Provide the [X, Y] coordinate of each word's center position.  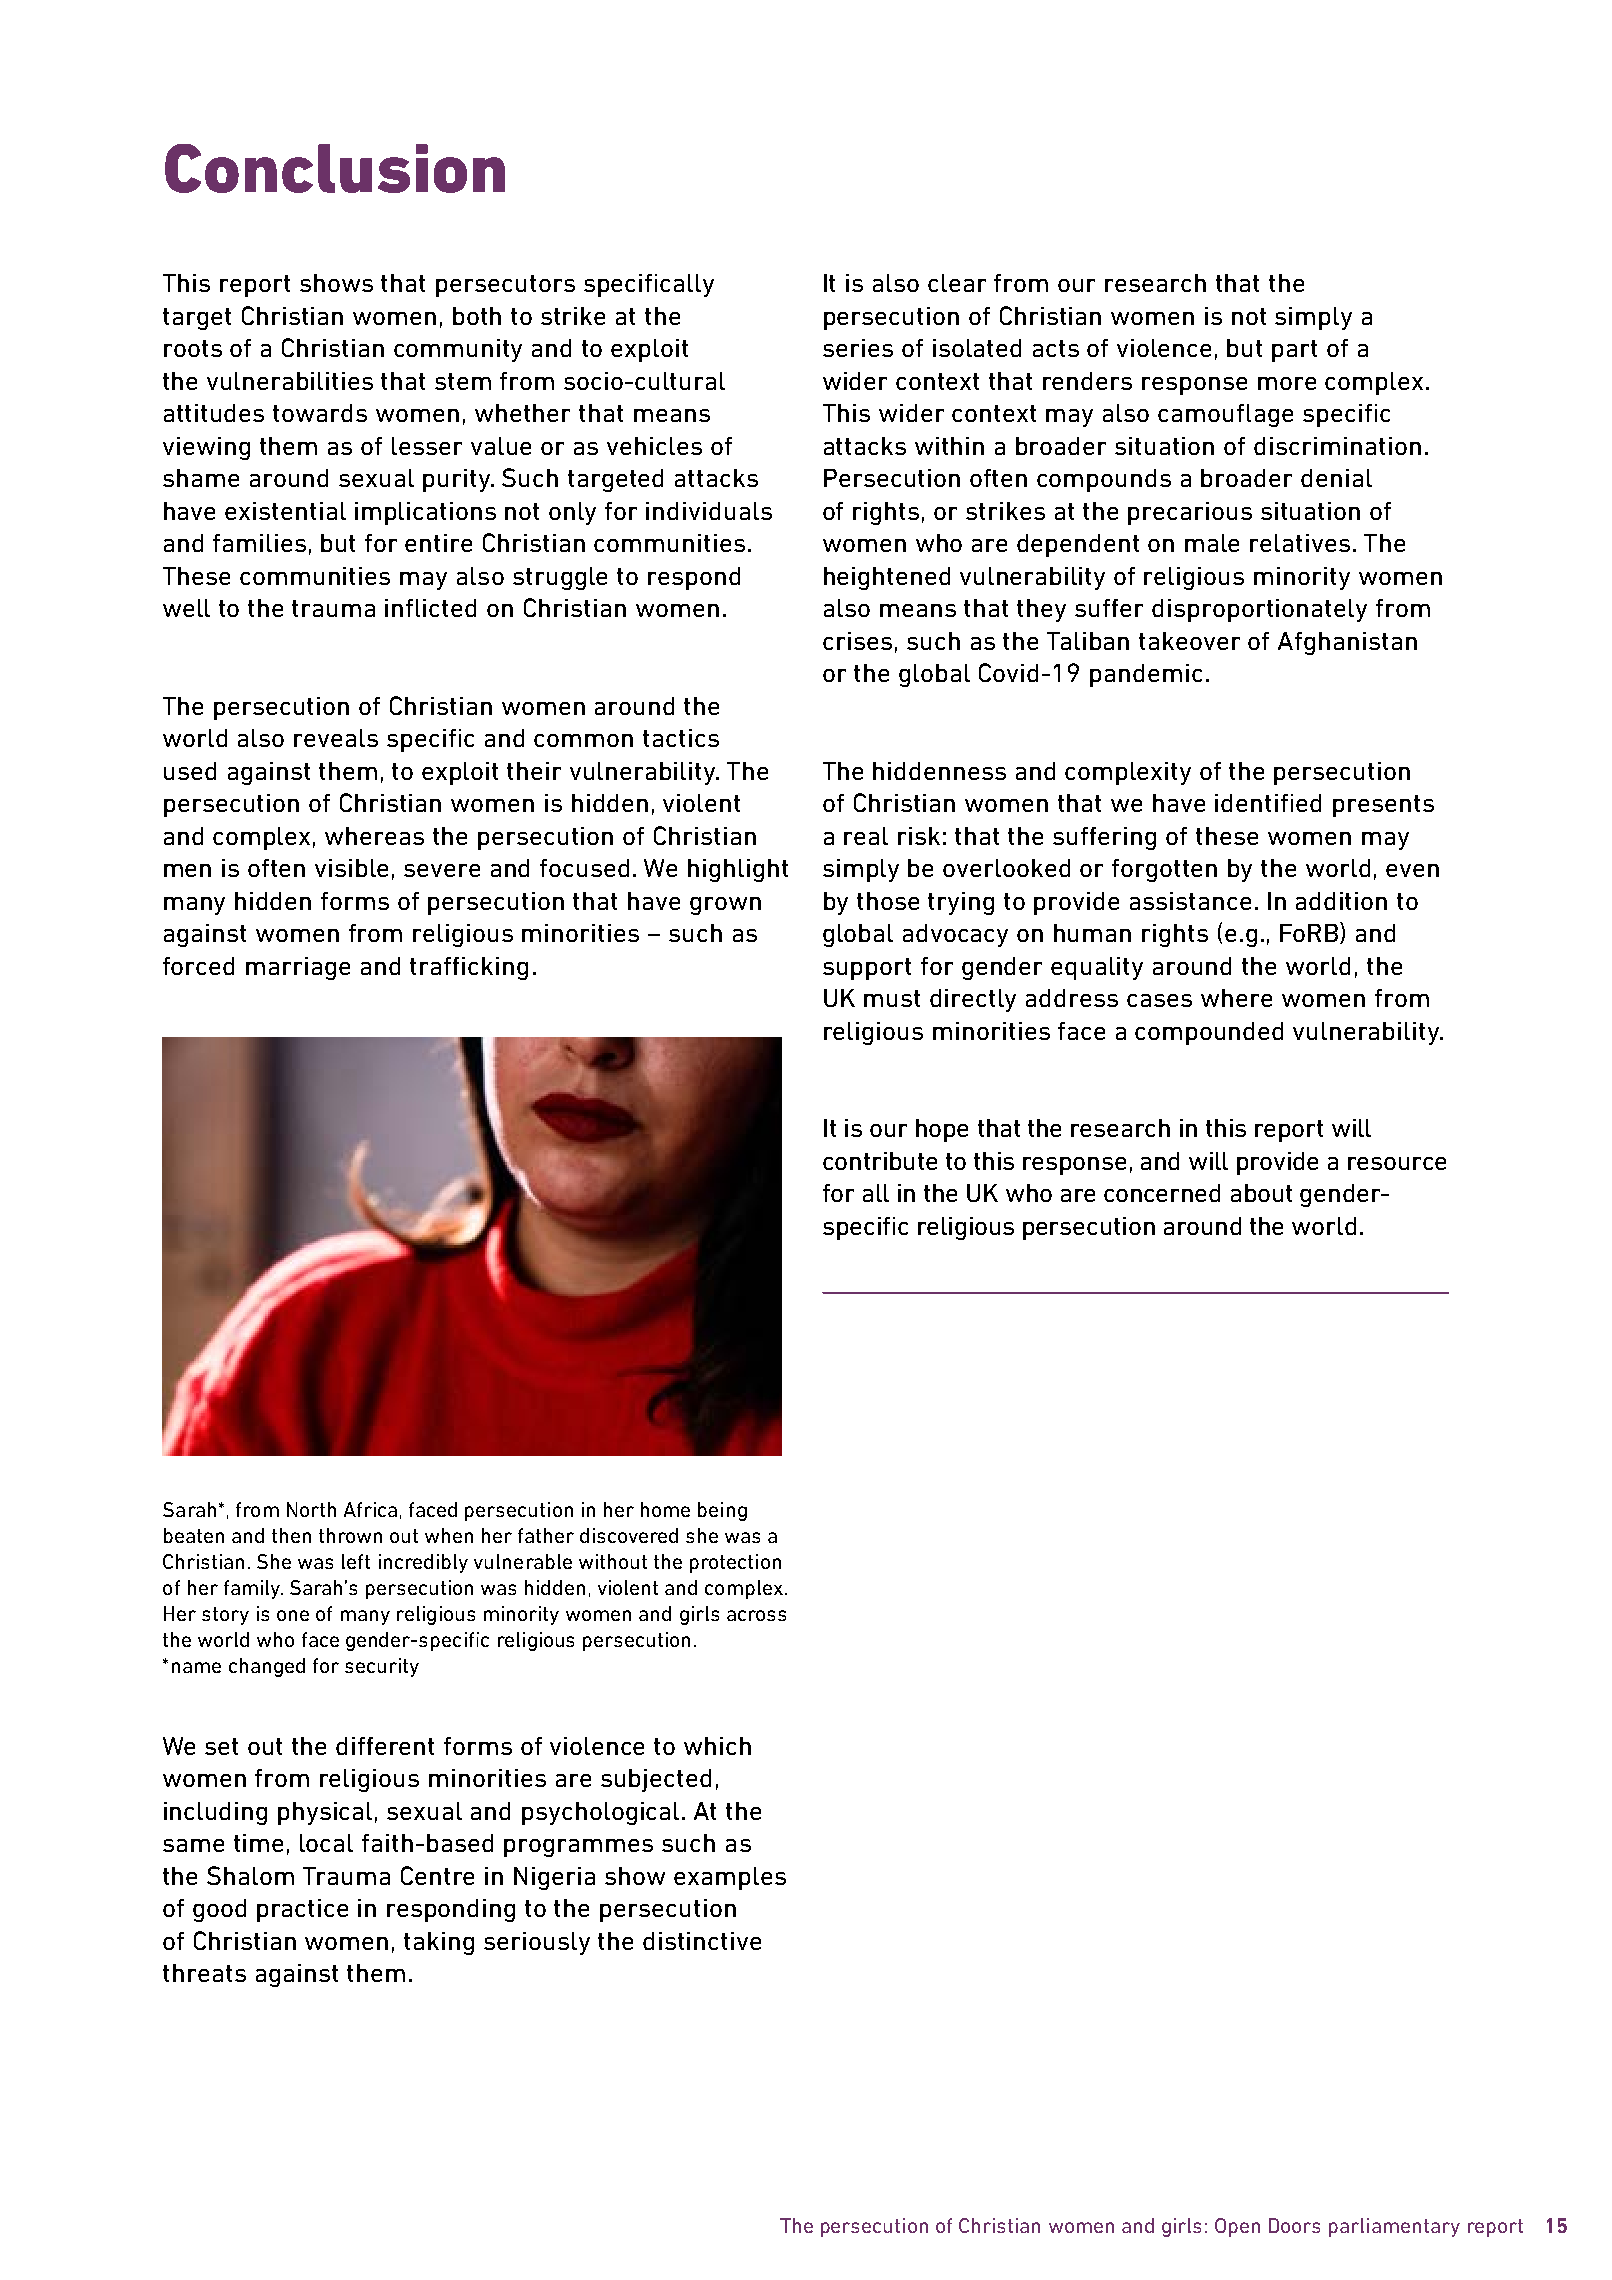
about [1261, 1193]
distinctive [702, 1941]
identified [1268, 803]
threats [204, 1973]
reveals [336, 738]
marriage [298, 968]
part [1294, 351]
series [858, 348]
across [756, 1615]
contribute [880, 1161]
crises [857, 641]
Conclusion [335, 168]
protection [735, 1563]
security [382, 1667]
